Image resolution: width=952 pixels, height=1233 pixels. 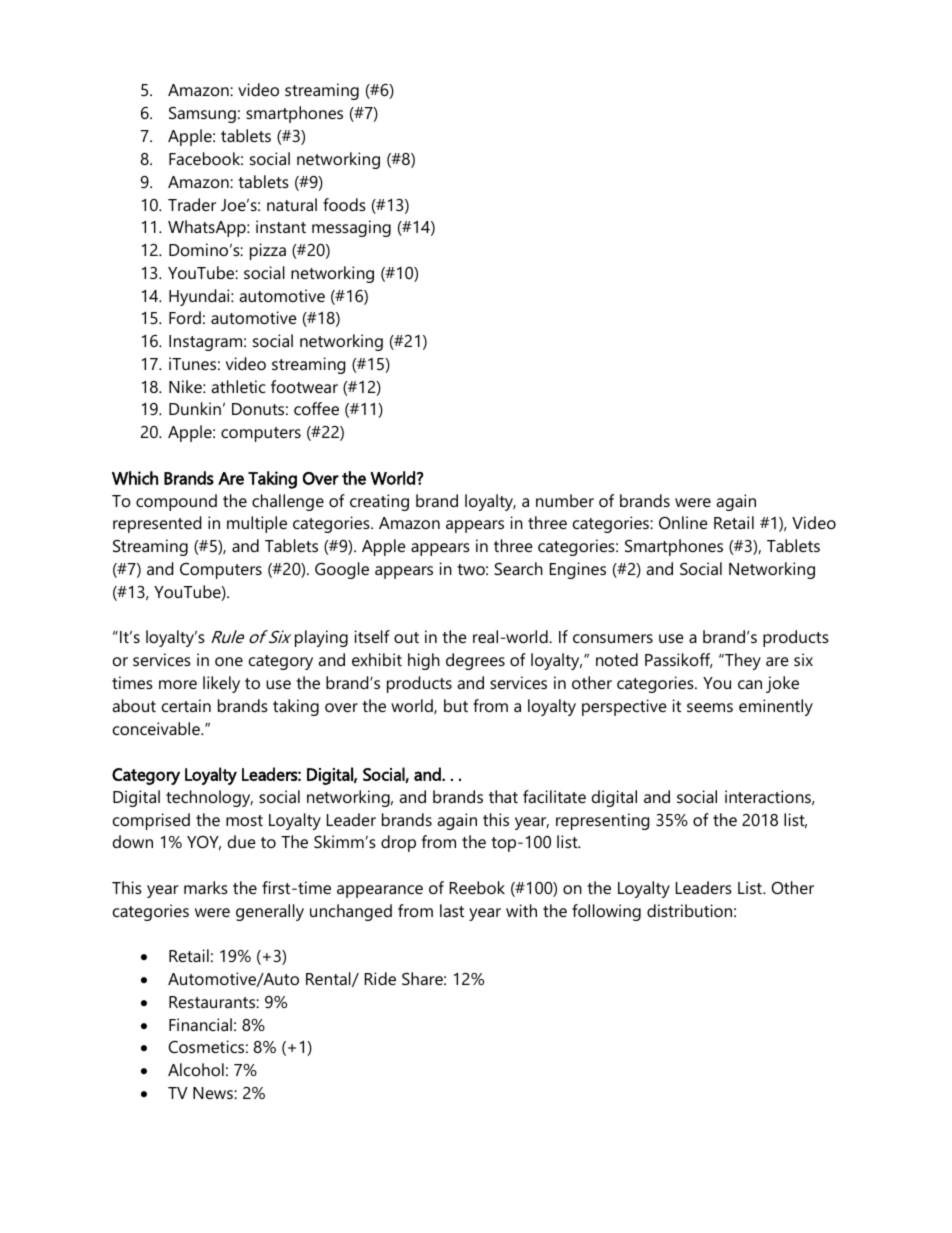 I want to click on Dunkin, so click(x=195, y=408).
